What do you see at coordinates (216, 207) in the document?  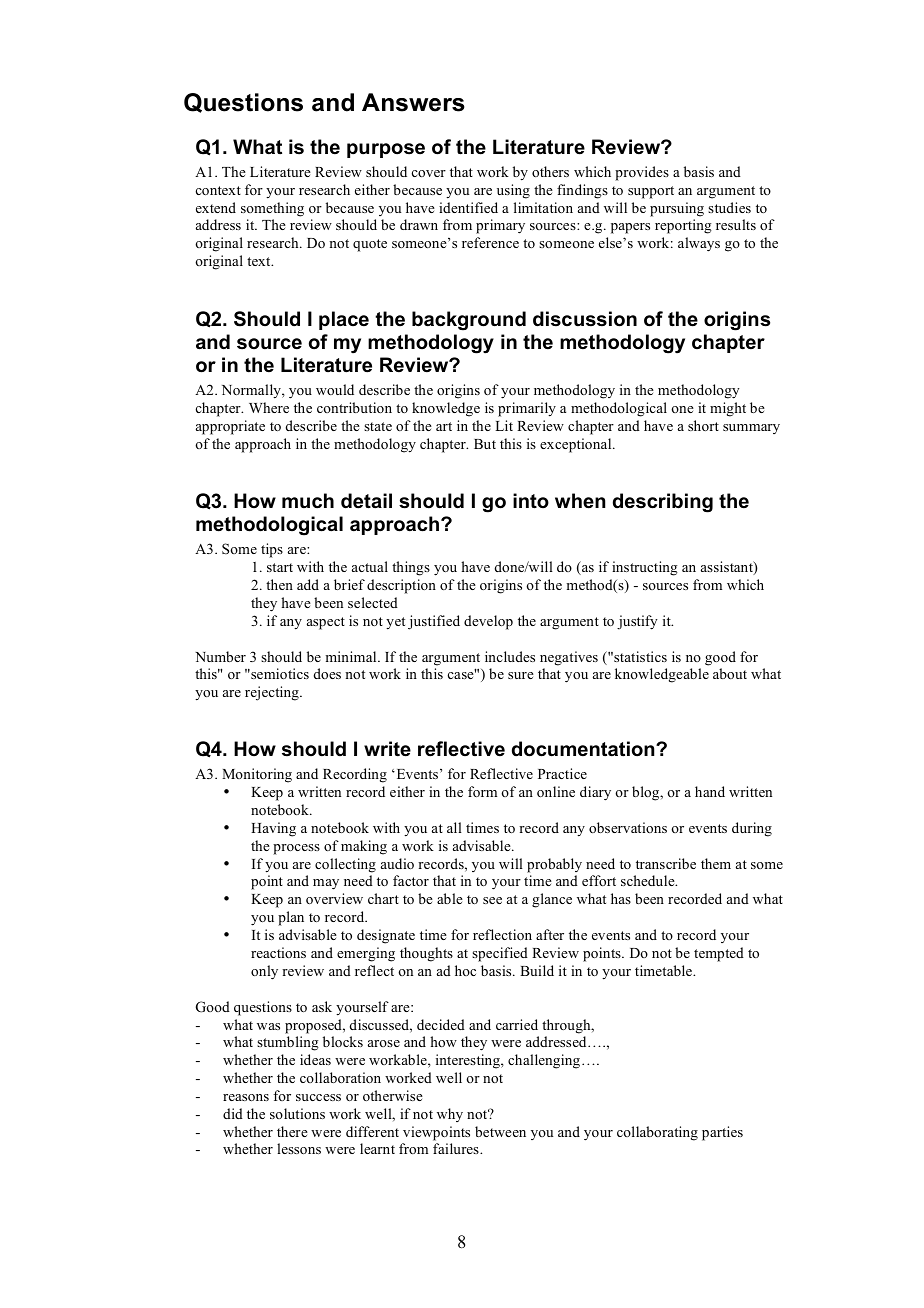 I see `extend` at bounding box center [216, 207].
